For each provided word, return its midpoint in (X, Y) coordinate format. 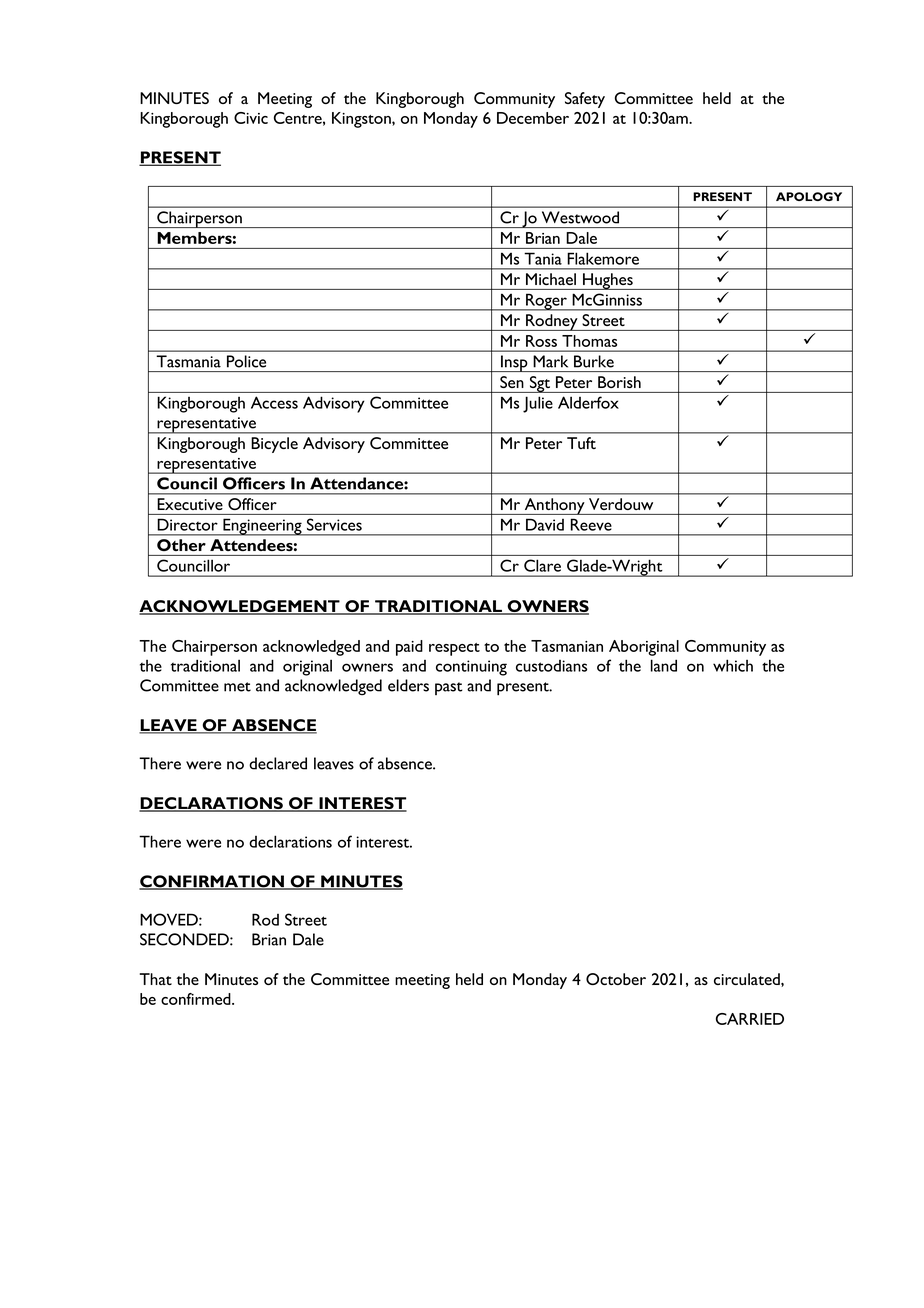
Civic (251, 118)
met (237, 687)
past (449, 688)
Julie (538, 404)
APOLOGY (809, 196)
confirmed (197, 999)
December (533, 118)
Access (274, 402)
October (616, 979)
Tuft (581, 443)
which (733, 665)
